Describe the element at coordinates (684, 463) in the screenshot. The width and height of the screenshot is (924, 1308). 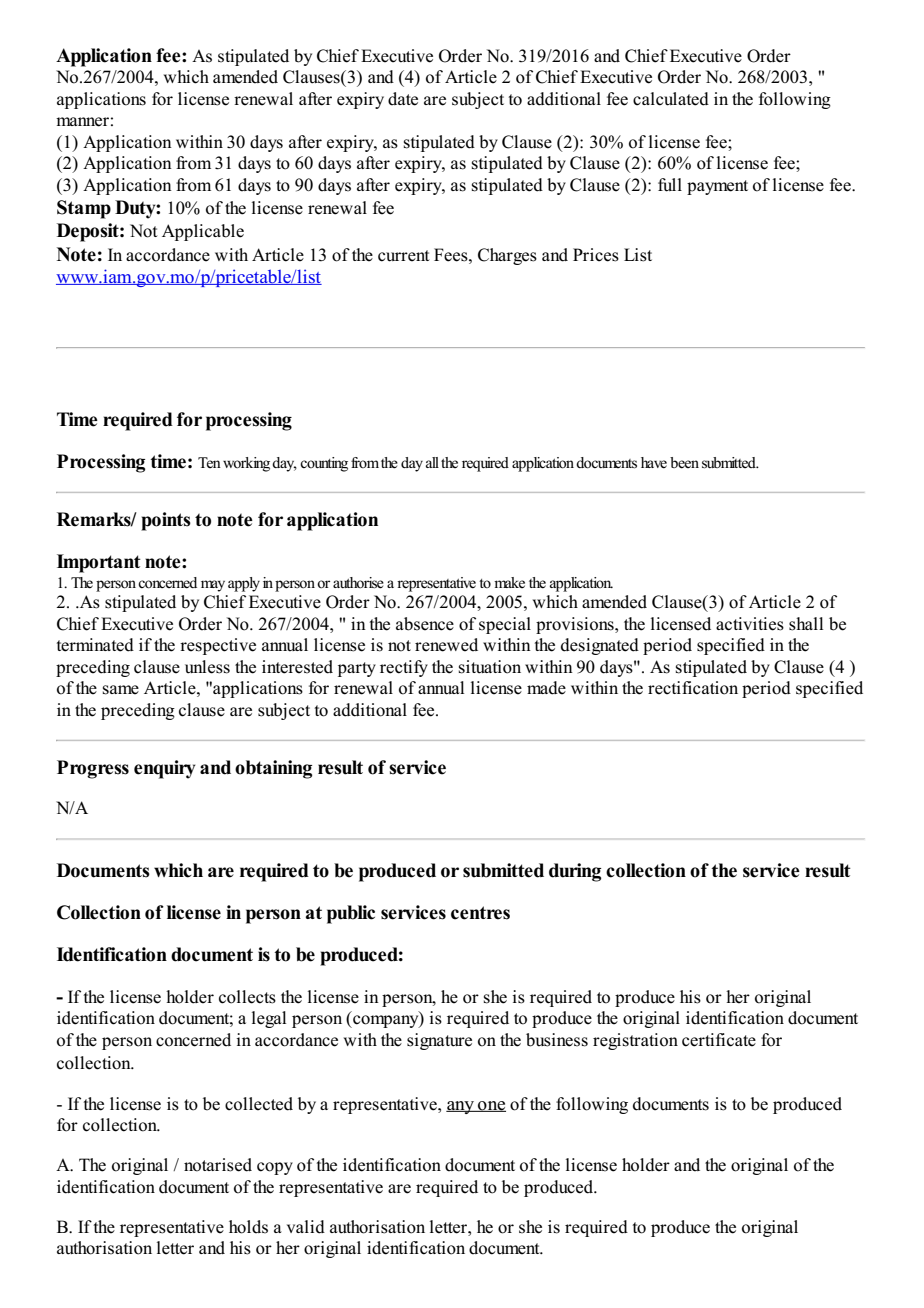
I see `been` at that location.
